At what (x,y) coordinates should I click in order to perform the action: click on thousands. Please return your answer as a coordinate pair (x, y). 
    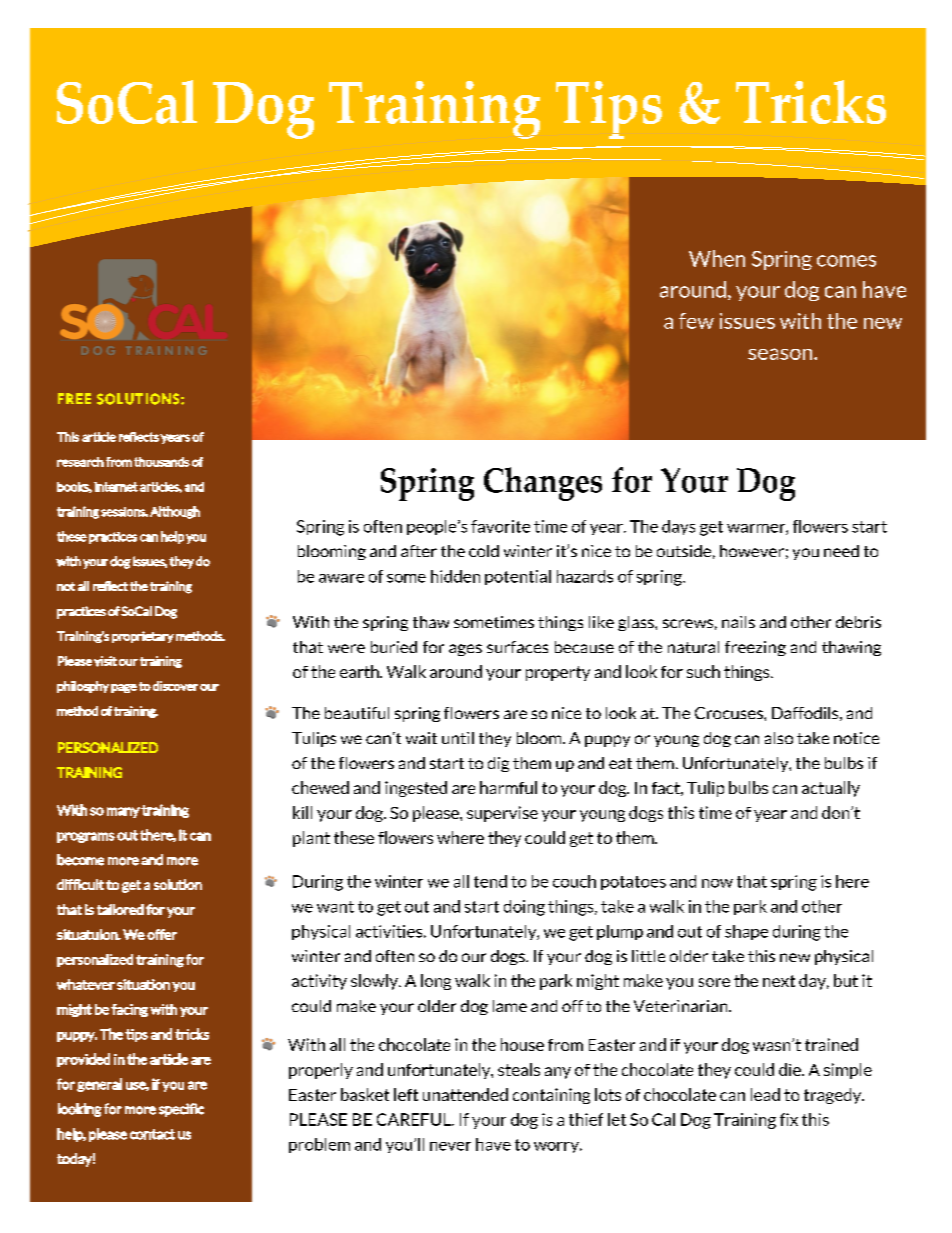
    Looking at the image, I should click on (162, 462).
